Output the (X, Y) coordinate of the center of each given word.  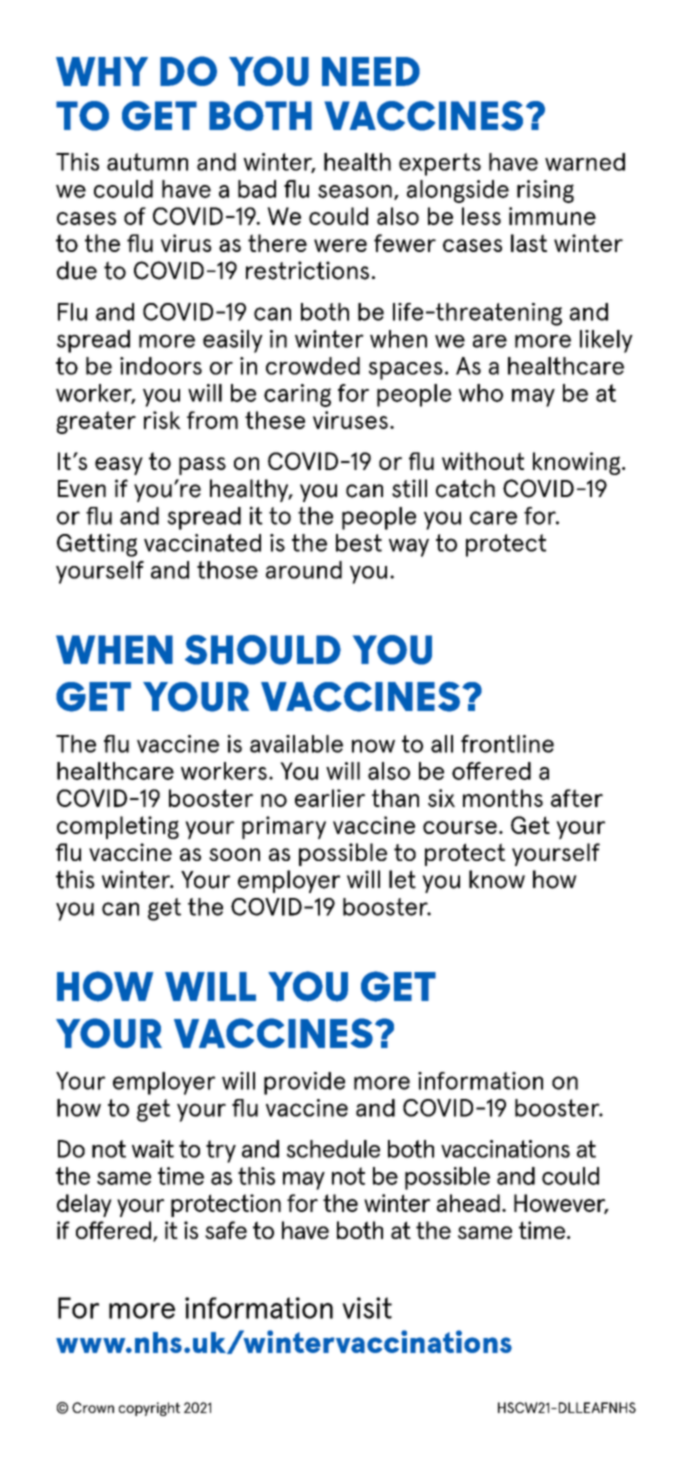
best (359, 543)
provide (304, 1083)
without (483, 461)
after (577, 798)
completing (118, 827)
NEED (371, 71)
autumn (147, 162)
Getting (97, 545)
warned (585, 162)
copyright (149, 1409)
